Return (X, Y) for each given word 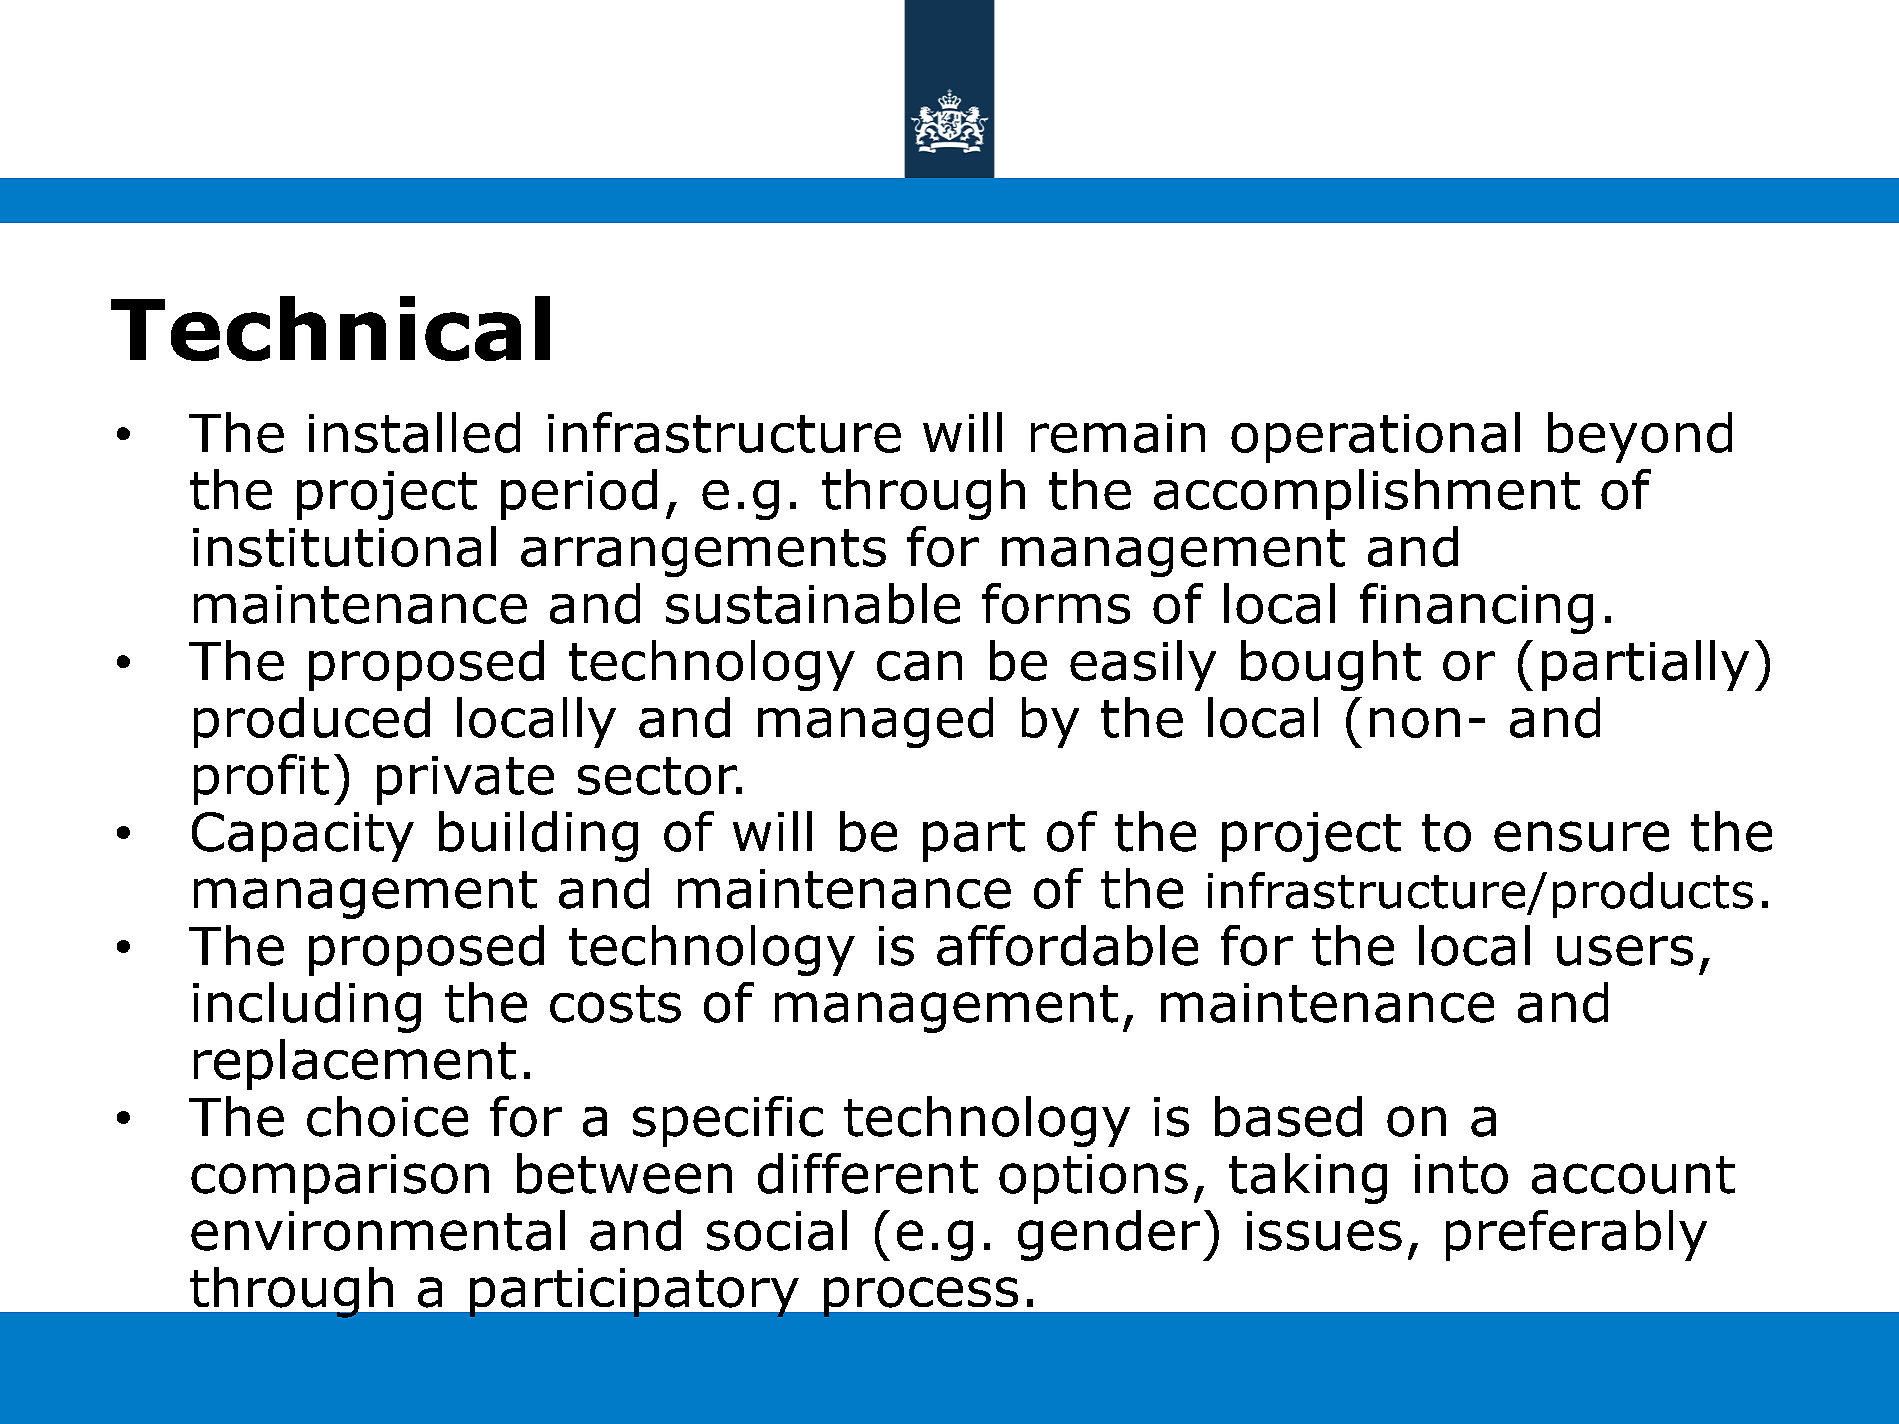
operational (1375, 437)
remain (1118, 433)
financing (1476, 608)
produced (312, 722)
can (919, 666)
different (868, 1173)
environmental (378, 1230)
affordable (1067, 945)
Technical (330, 328)
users (1625, 950)
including (307, 1007)
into (1461, 1174)
